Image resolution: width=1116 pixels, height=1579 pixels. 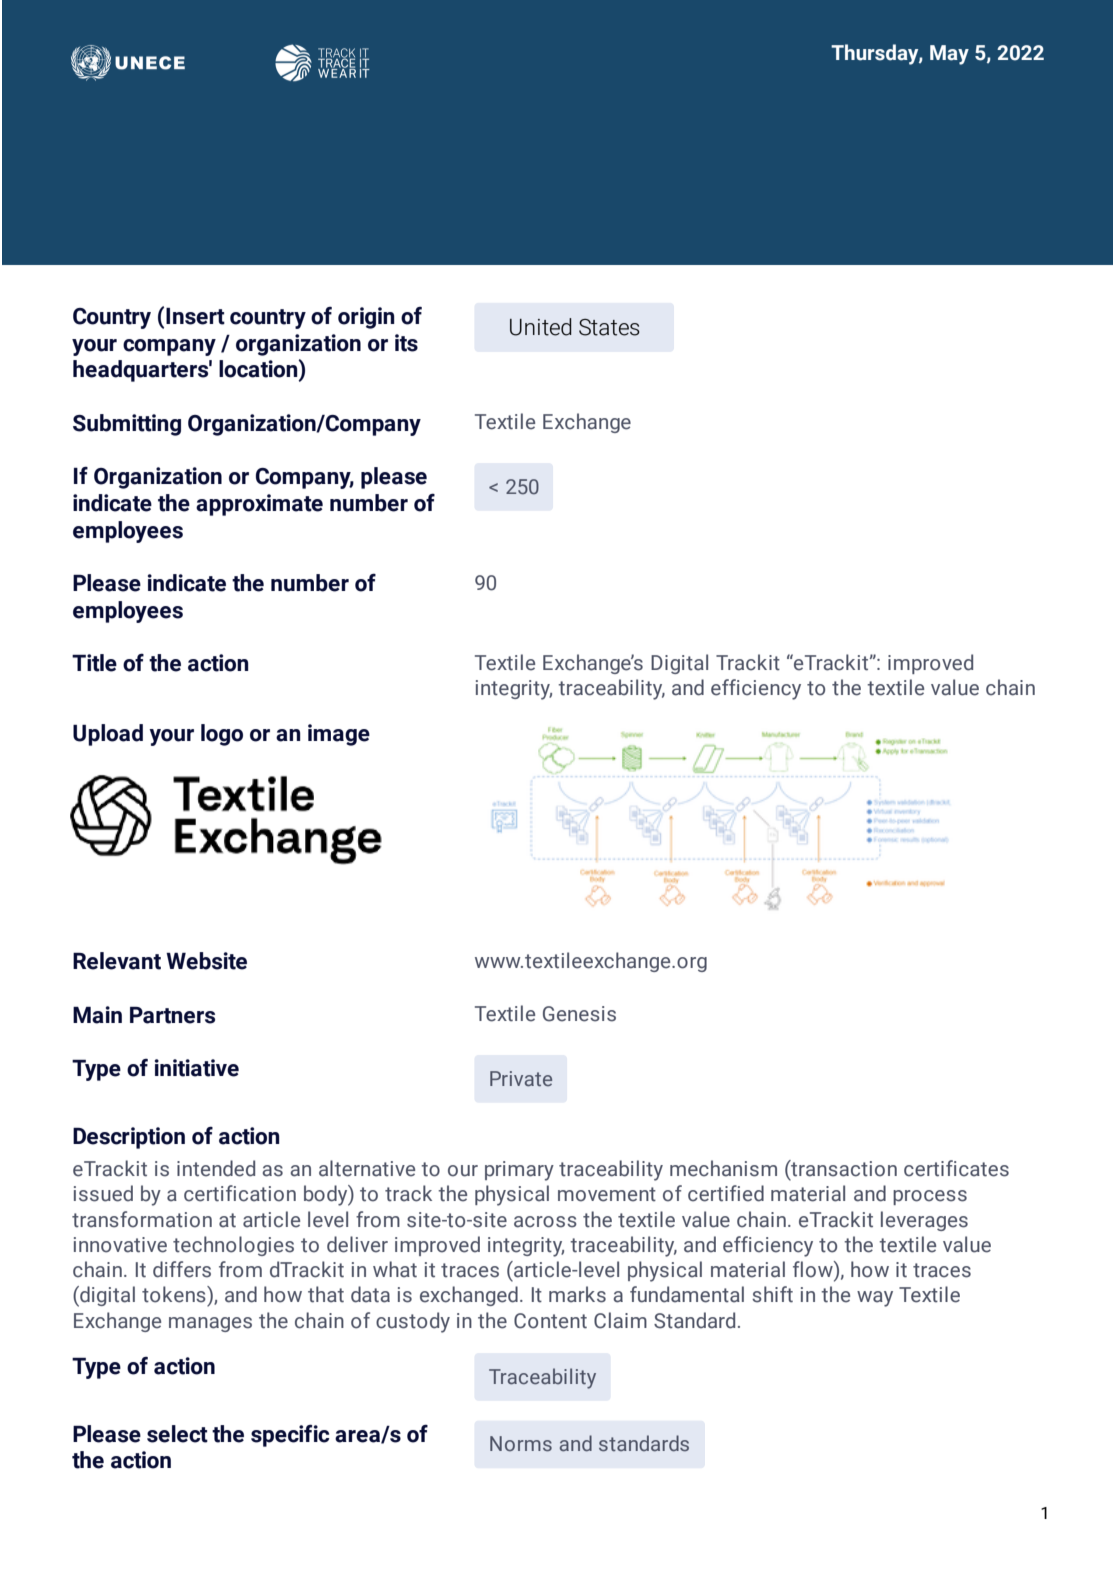 I want to click on select, so click(x=177, y=1434).
